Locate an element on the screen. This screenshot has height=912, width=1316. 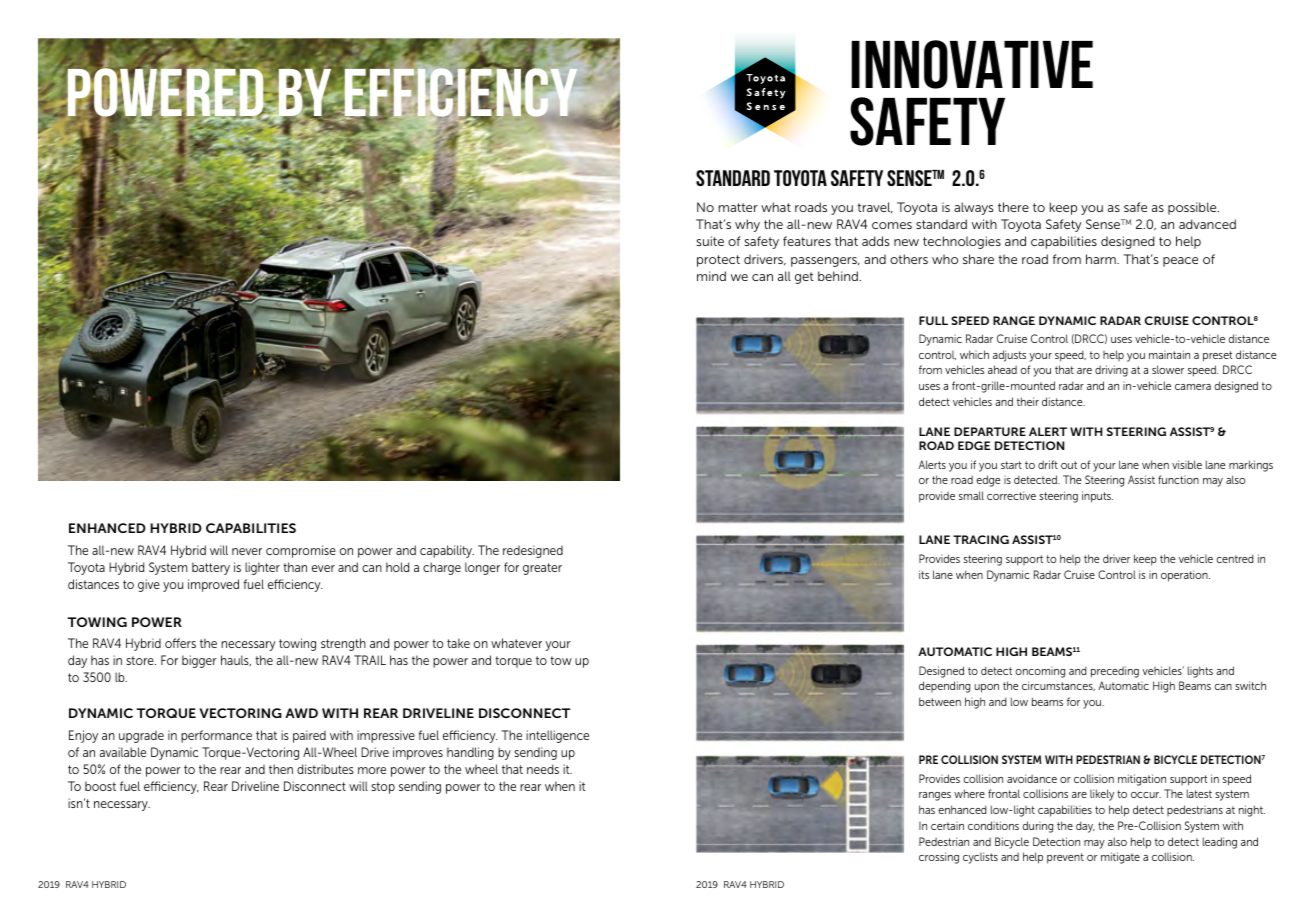
compromise is located at coordinates (301, 551).
